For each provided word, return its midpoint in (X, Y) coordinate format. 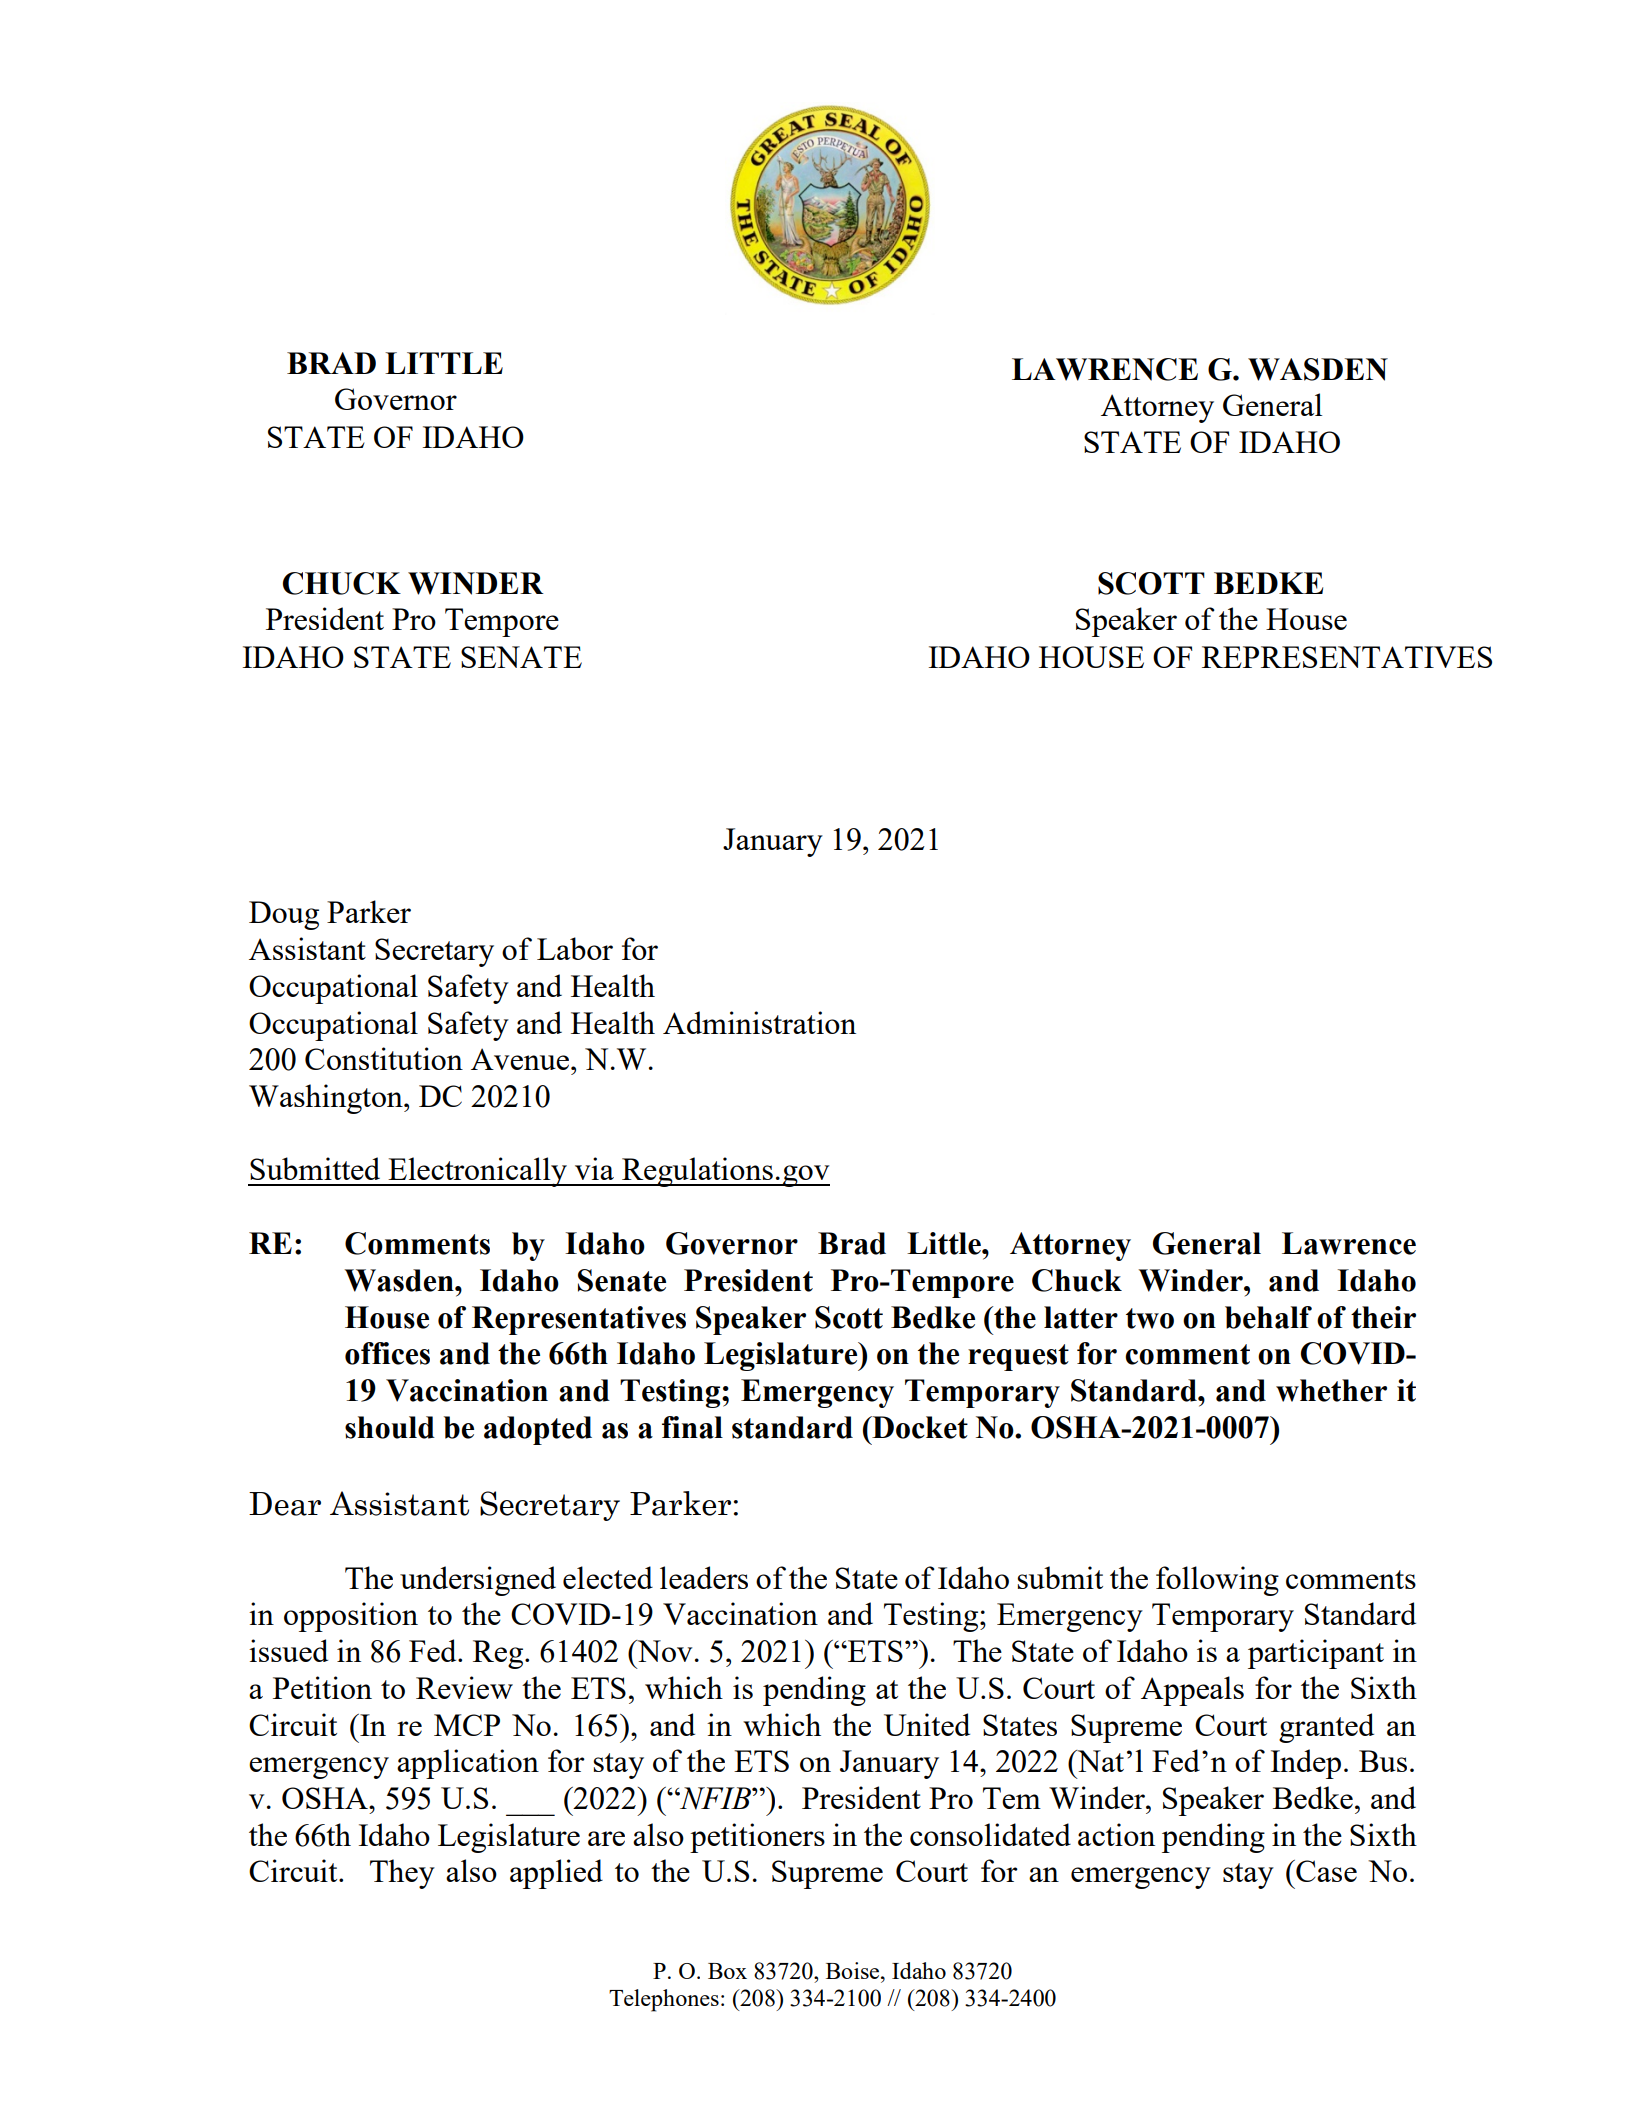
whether (1331, 1390)
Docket (919, 1427)
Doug (284, 915)
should (390, 1427)
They (402, 1874)
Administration (759, 1022)
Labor (575, 948)
